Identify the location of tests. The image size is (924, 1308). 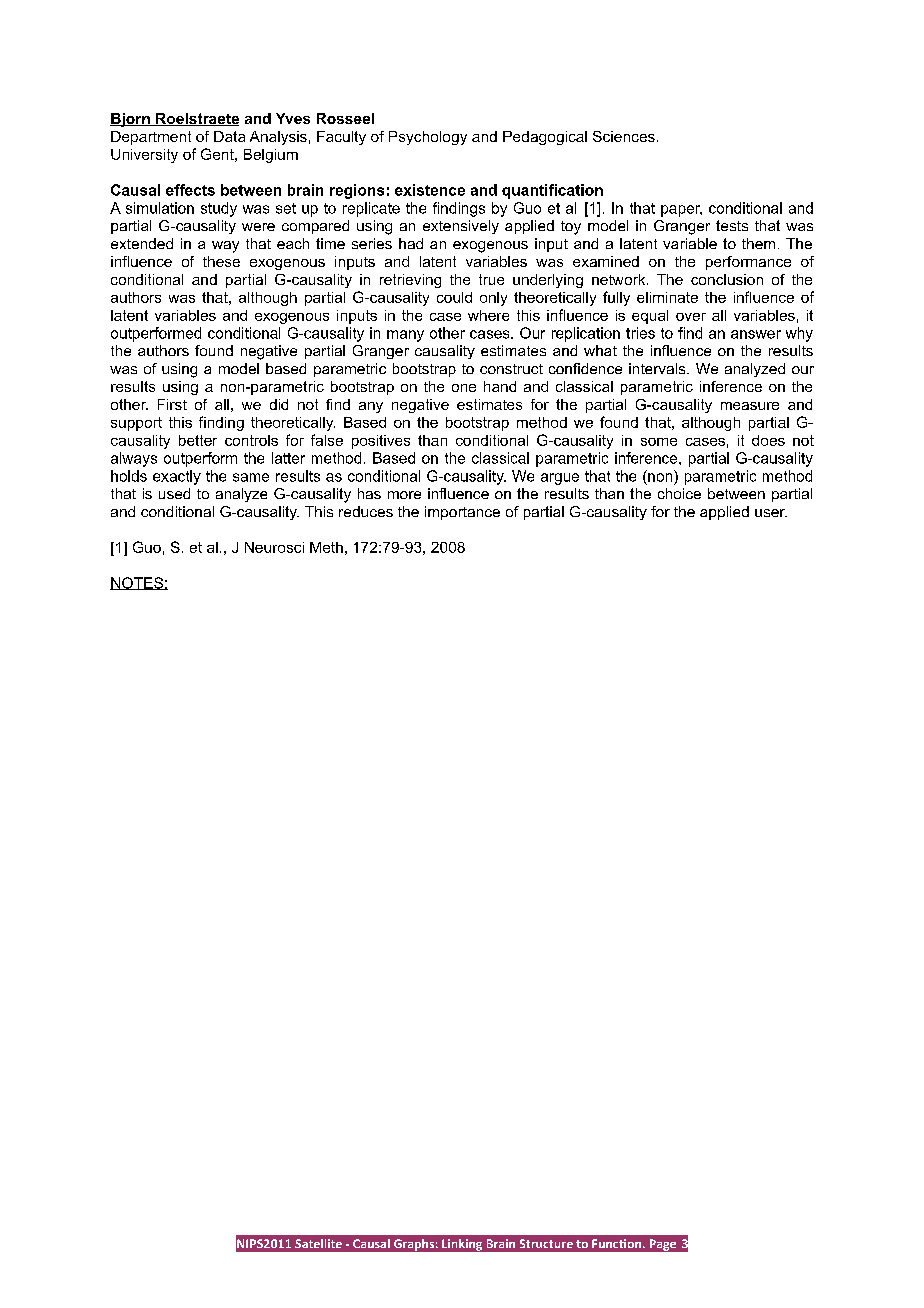
(732, 225).
